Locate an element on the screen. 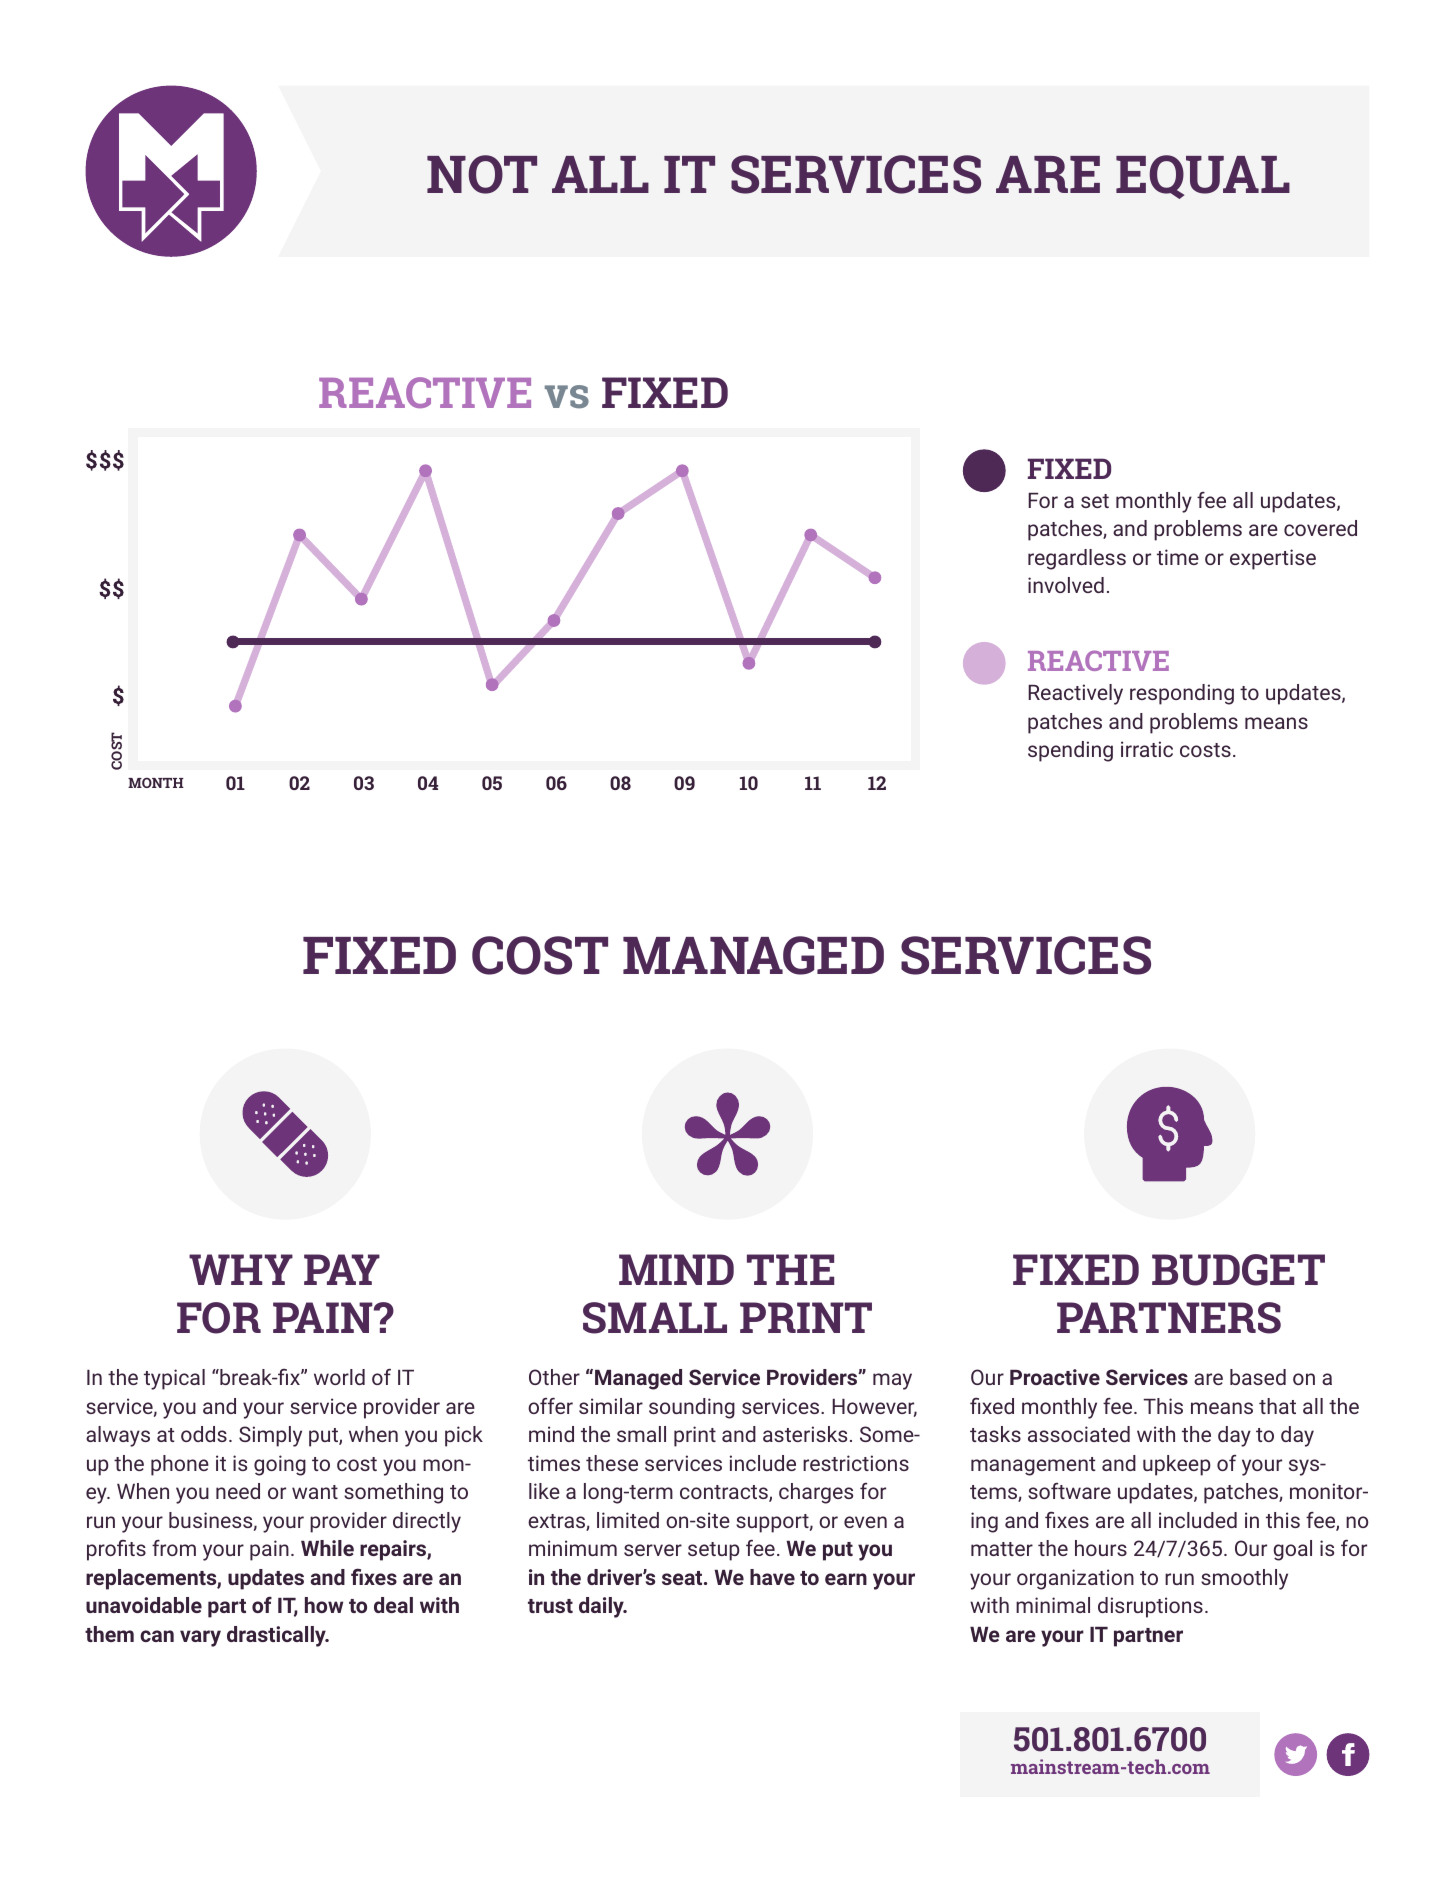  spending is located at coordinates (1070, 751).
